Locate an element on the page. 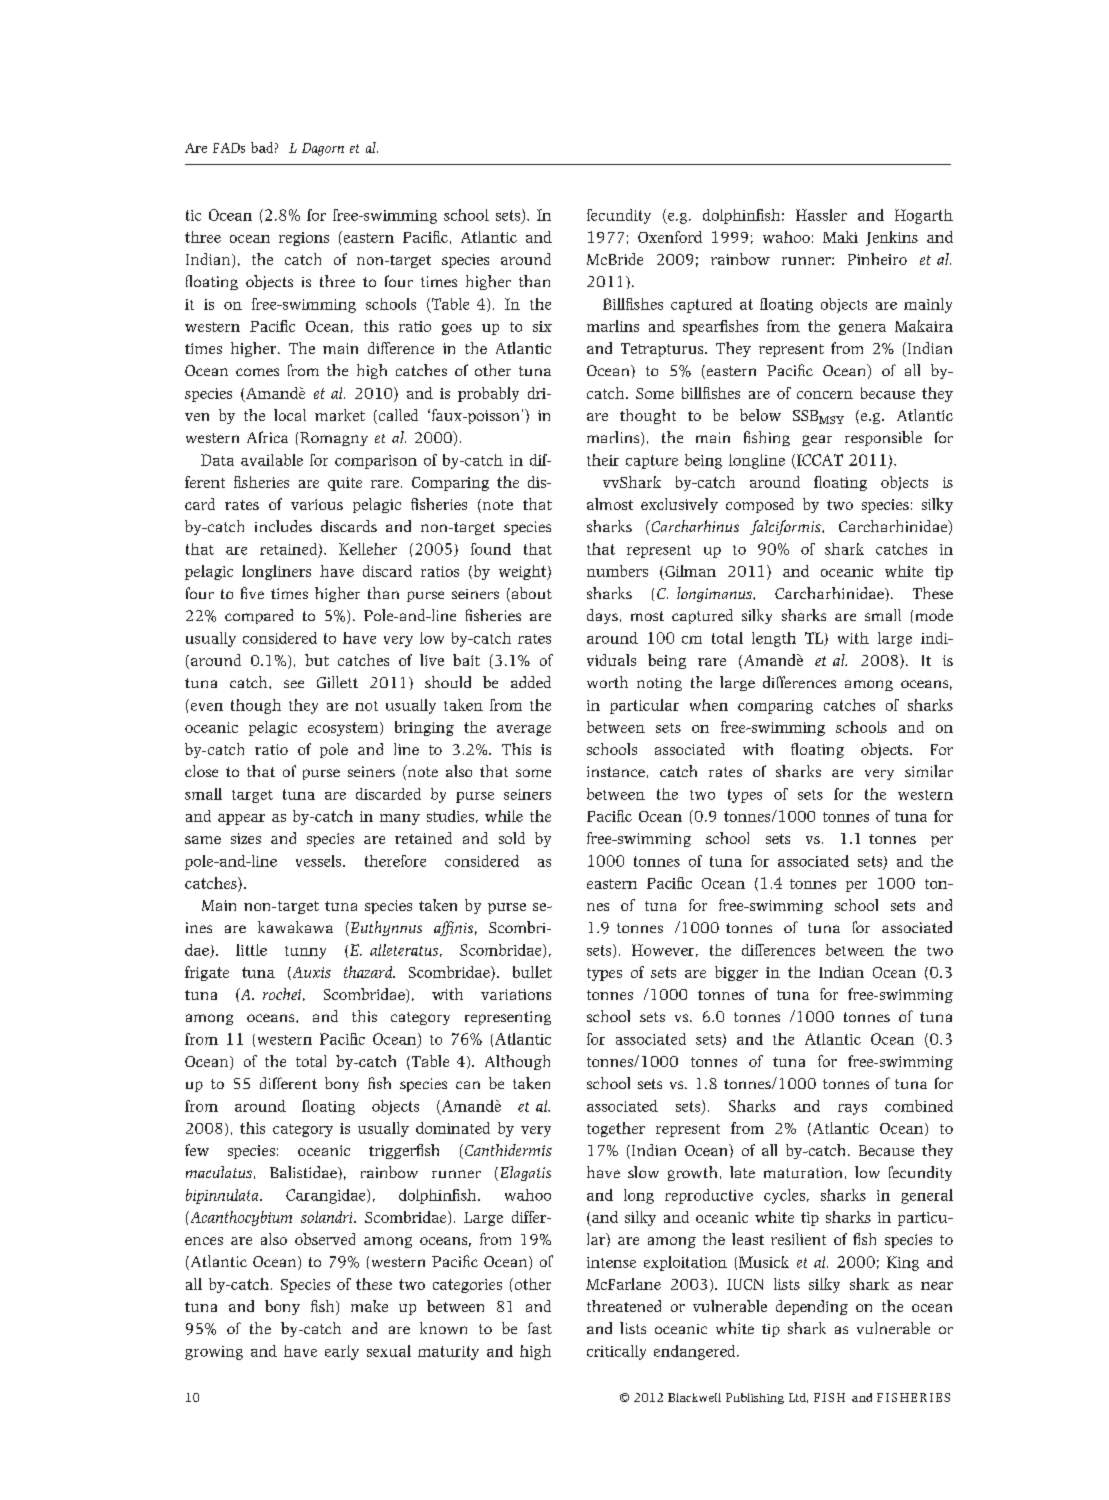  regions is located at coordinates (304, 239).
